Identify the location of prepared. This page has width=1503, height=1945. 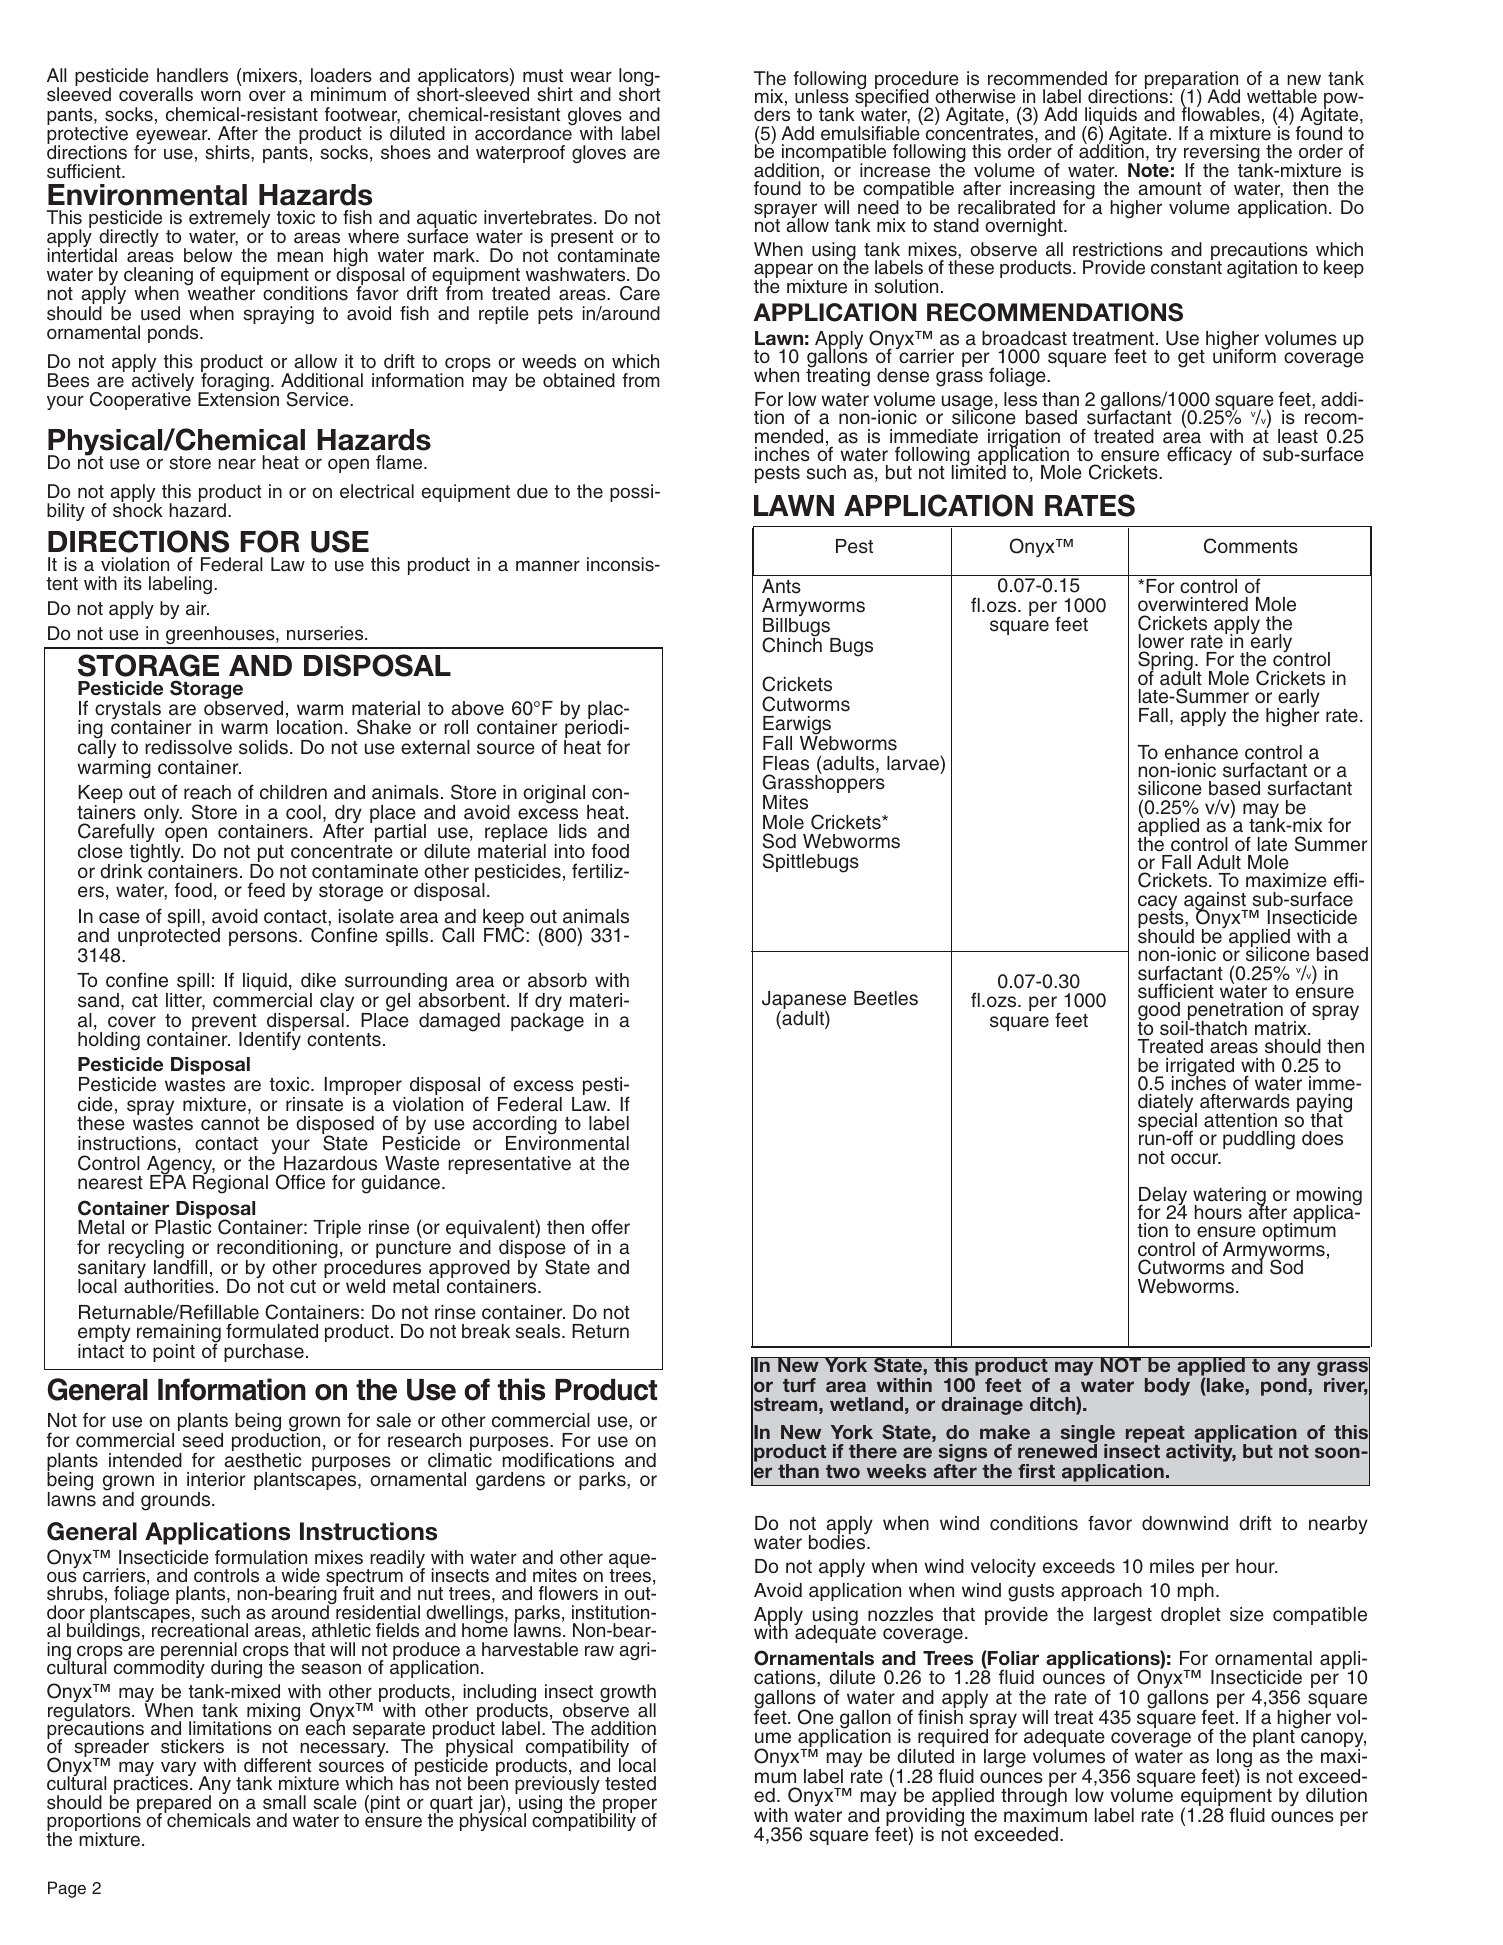
(174, 1805).
